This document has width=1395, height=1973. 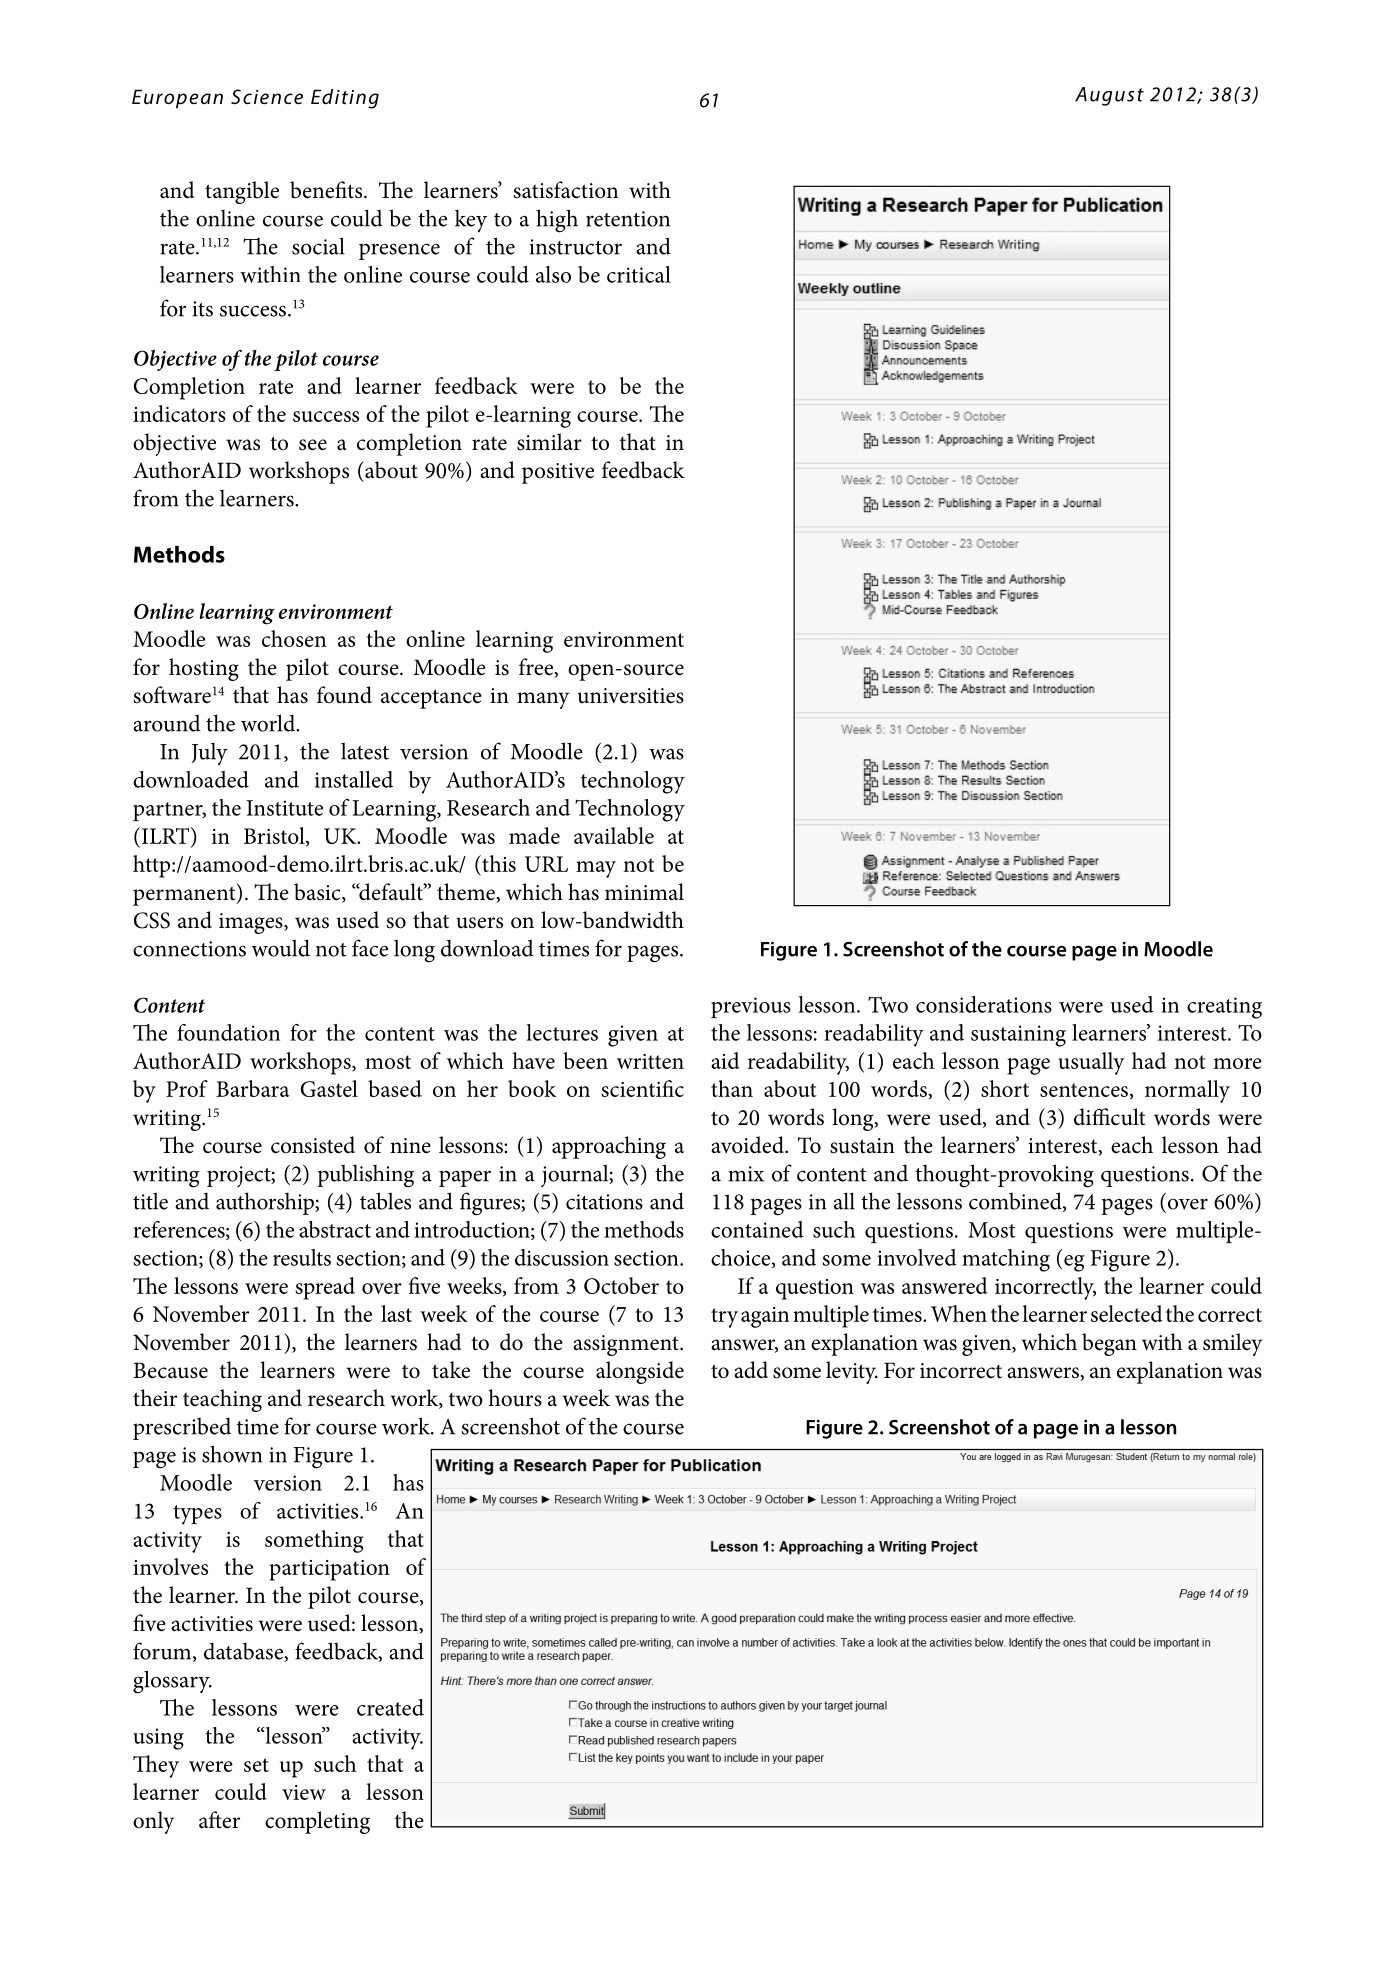 I want to click on began, so click(x=1109, y=1344).
